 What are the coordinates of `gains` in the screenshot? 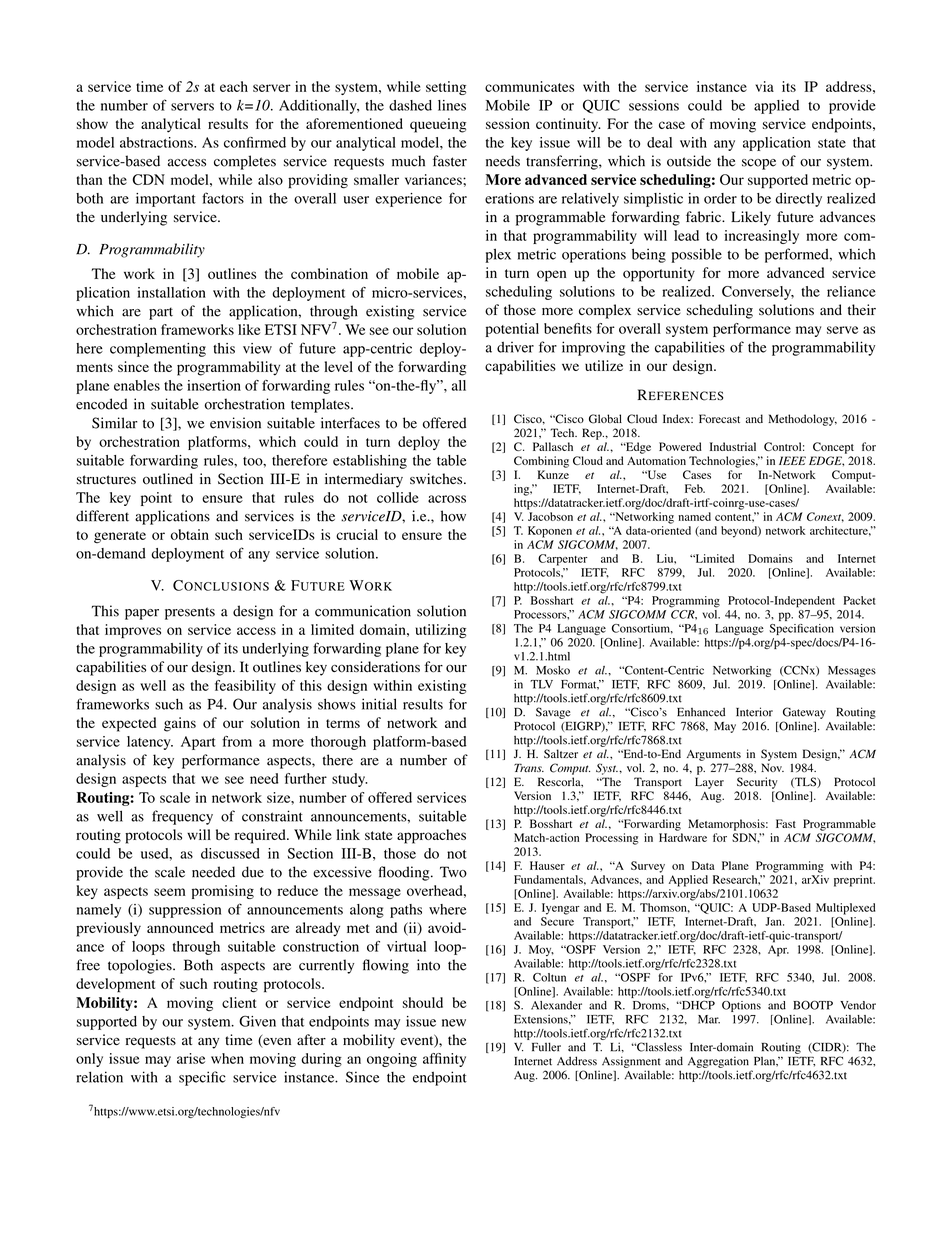 It's located at (180, 724).
